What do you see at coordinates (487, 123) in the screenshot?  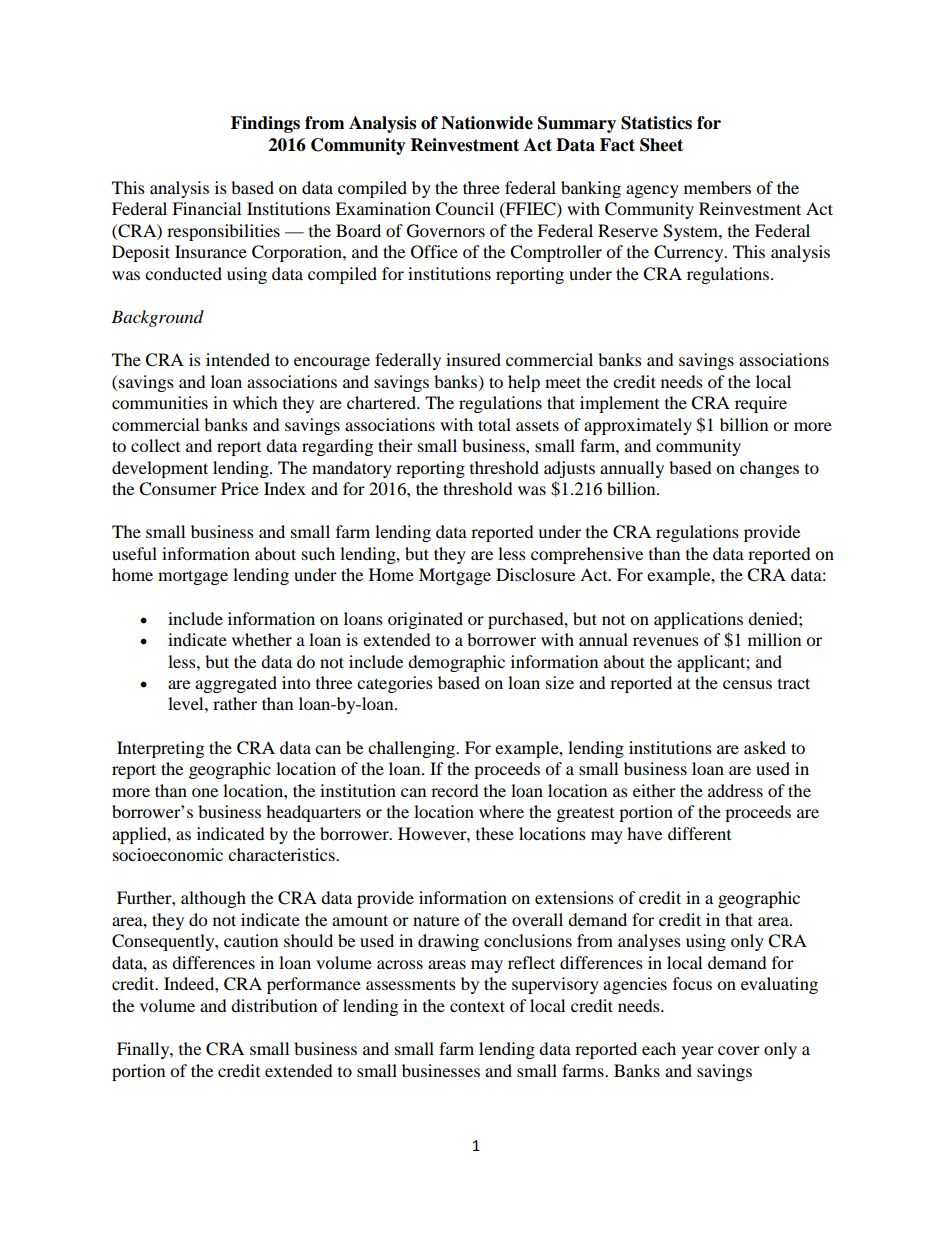 I see `Nationwide` at bounding box center [487, 123].
